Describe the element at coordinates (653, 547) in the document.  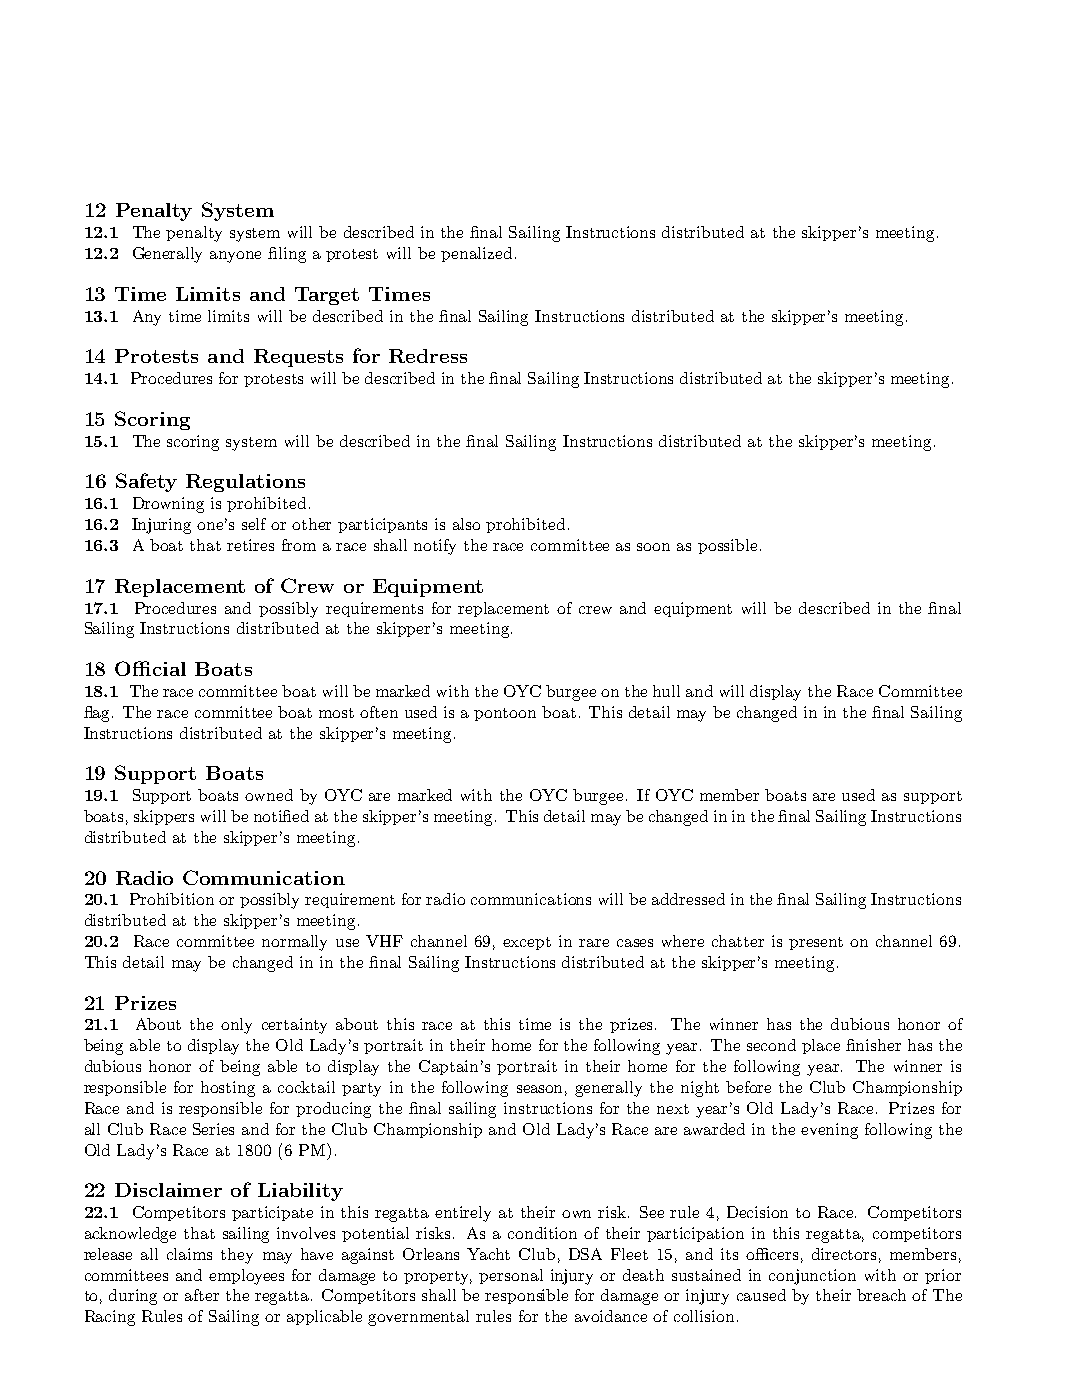
I see `soon` at that location.
